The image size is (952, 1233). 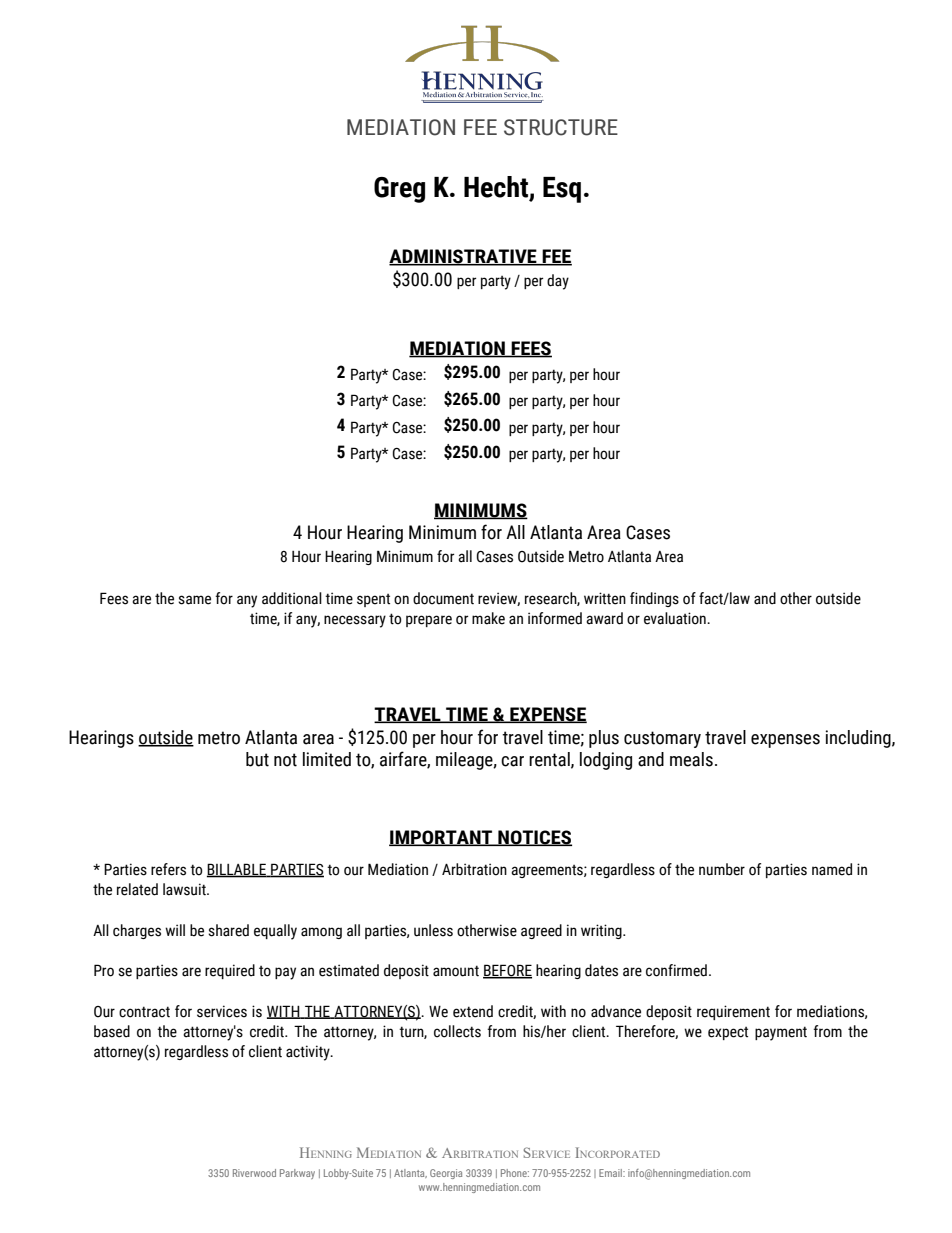 What do you see at coordinates (297, 1174) in the document?
I see `Parkway` at bounding box center [297, 1174].
